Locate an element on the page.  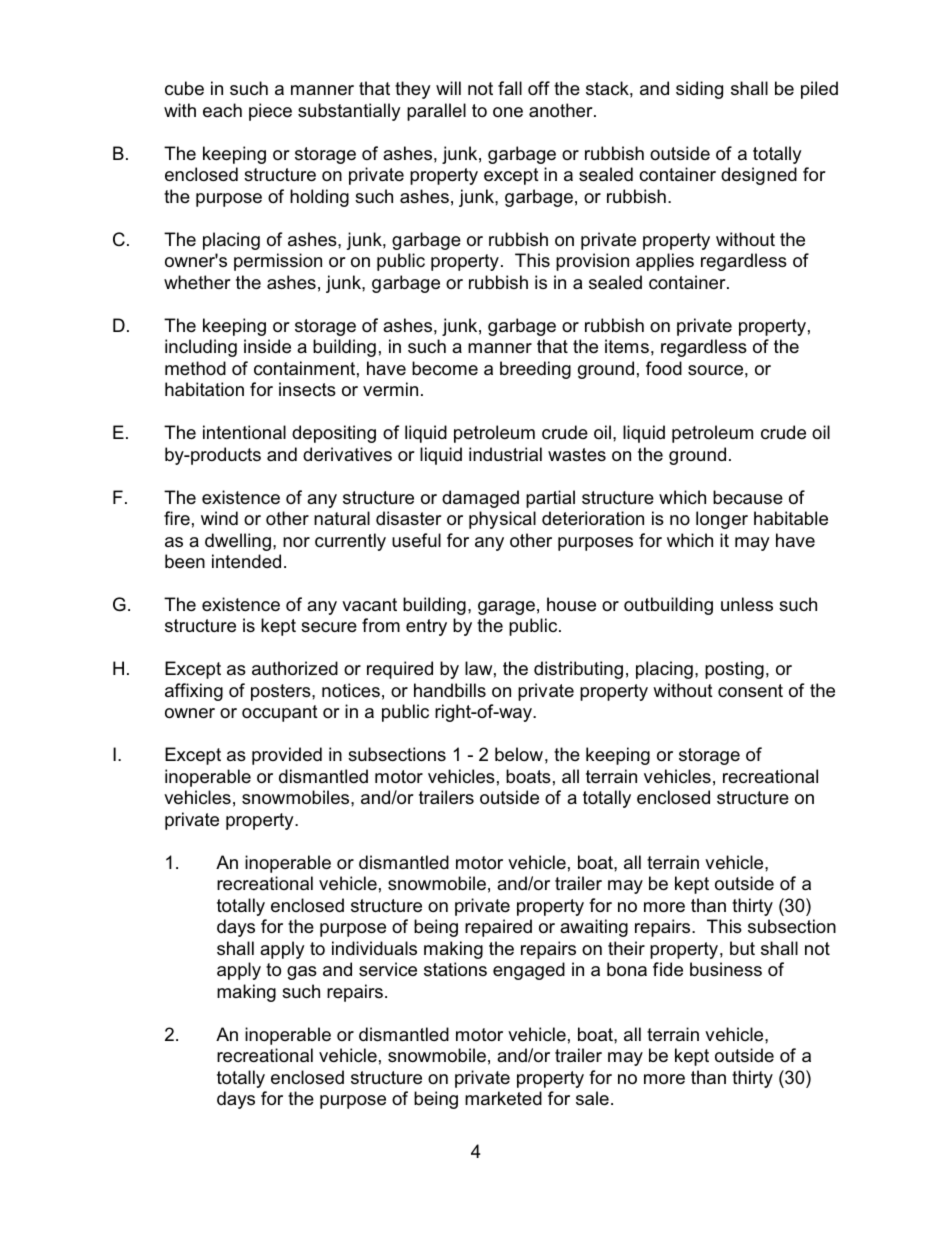
piece is located at coordinates (270, 112).
